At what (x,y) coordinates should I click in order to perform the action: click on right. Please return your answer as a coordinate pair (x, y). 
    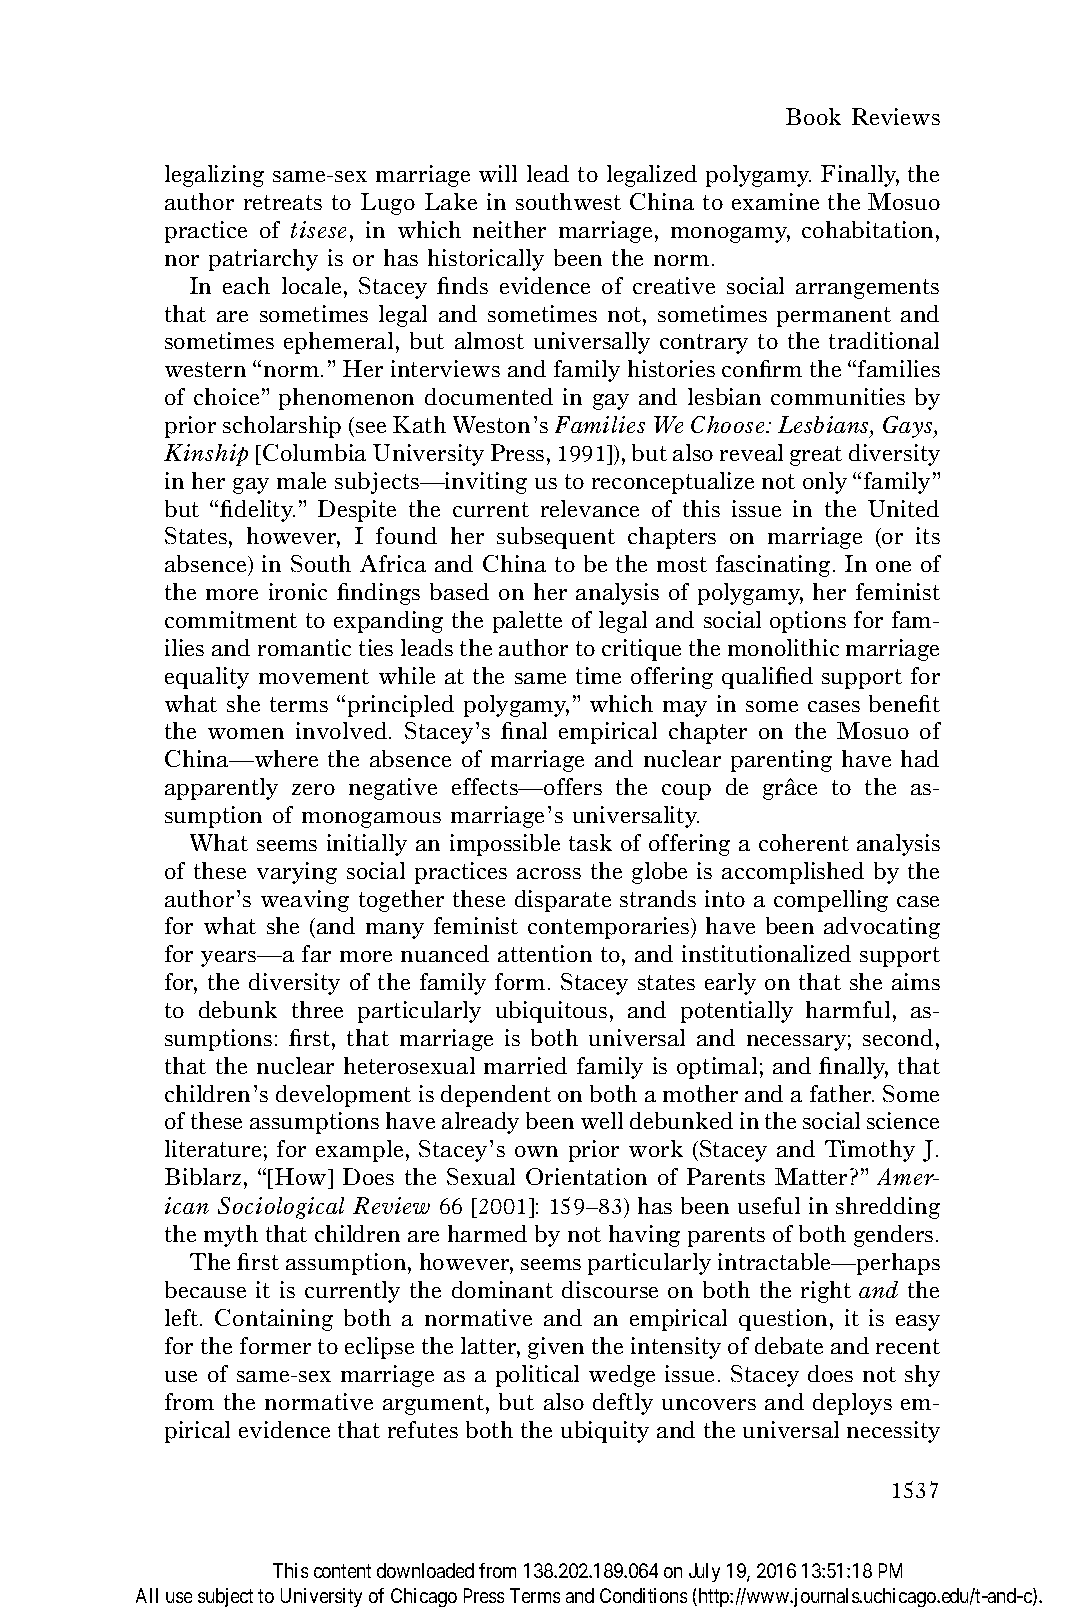
    Looking at the image, I should click on (826, 1292).
